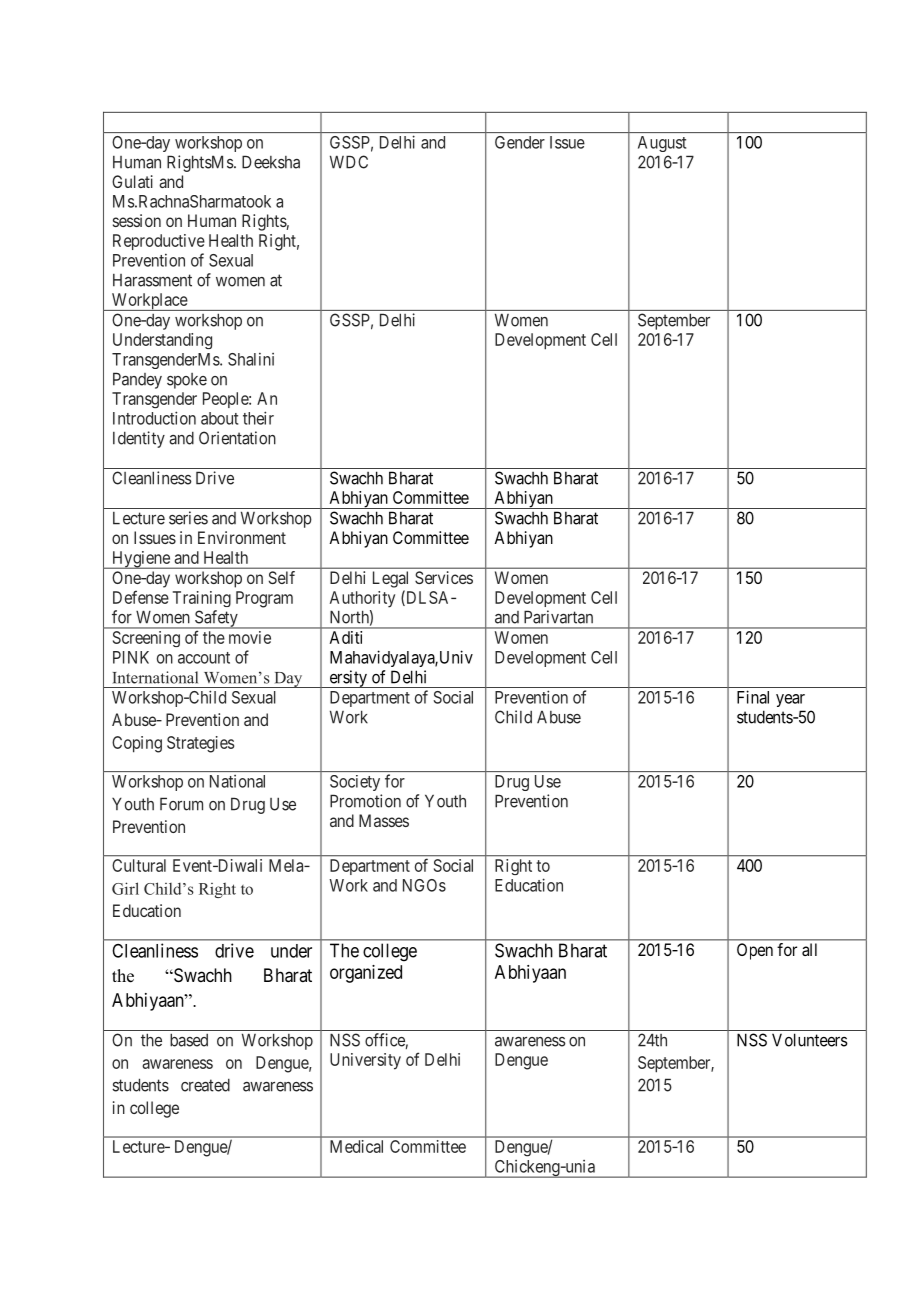 The width and height of the screenshot is (924, 1308). I want to click on Forum, so click(181, 804).
